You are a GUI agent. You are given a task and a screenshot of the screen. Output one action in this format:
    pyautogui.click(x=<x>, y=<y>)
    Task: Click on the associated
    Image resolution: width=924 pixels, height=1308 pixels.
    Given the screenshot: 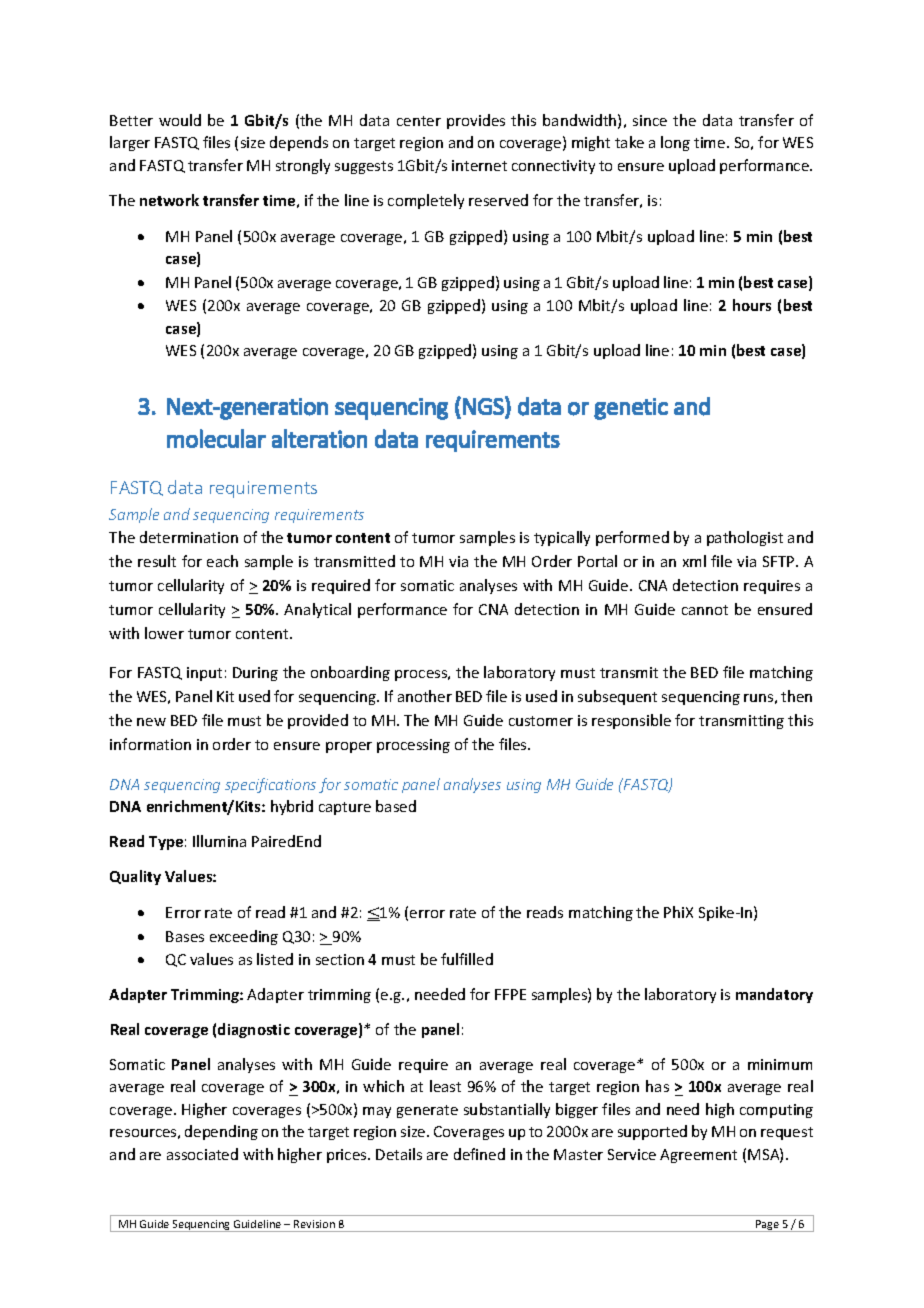 What is the action you would take?
    pyautogui.click(x=202, y=1154)
